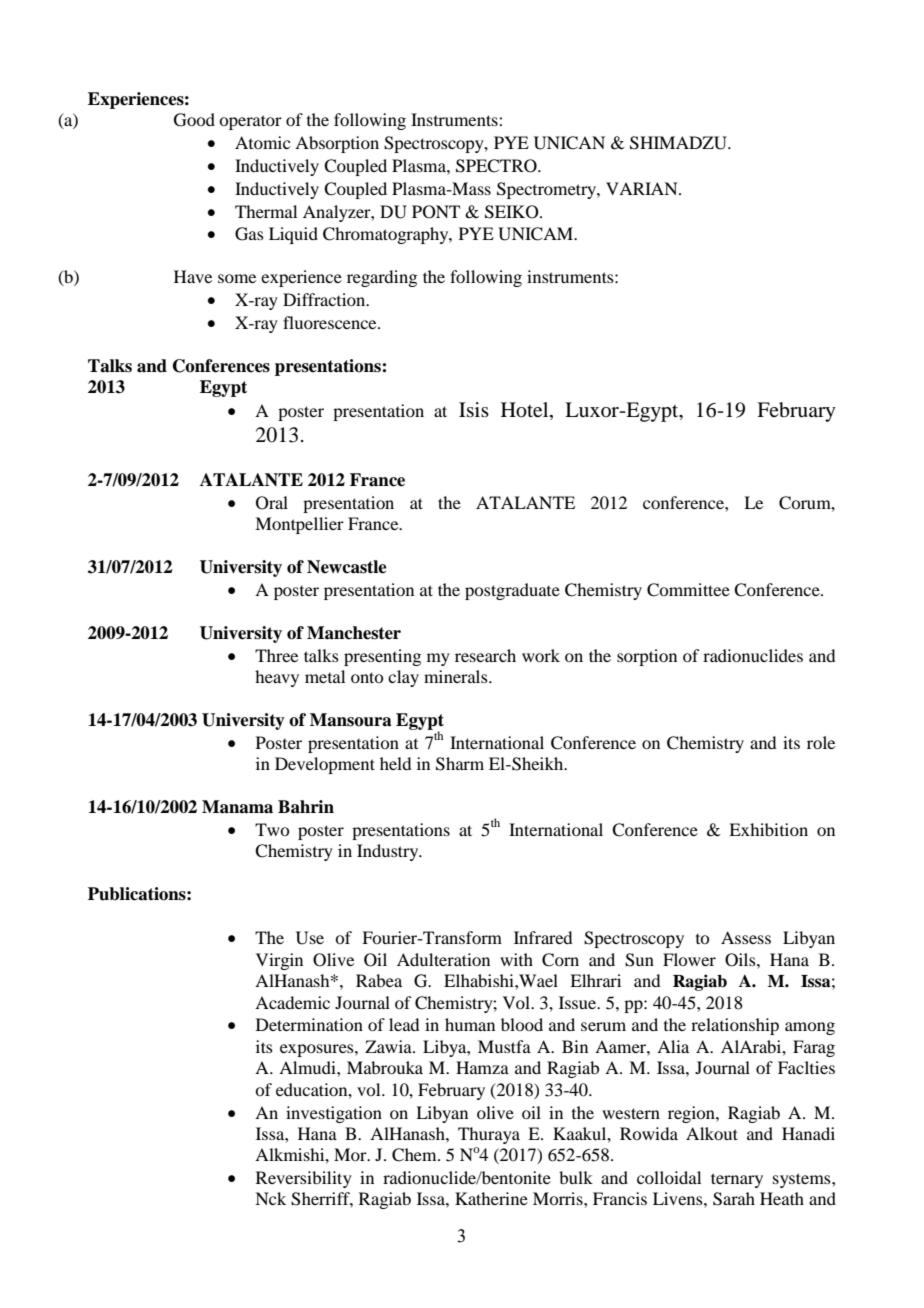 The height and width of the screenshot is (1308, 924). What do you see at coordinates (643, 188) in the screenshot?
I see `VARIAN` at bounding box center [643, 188].
